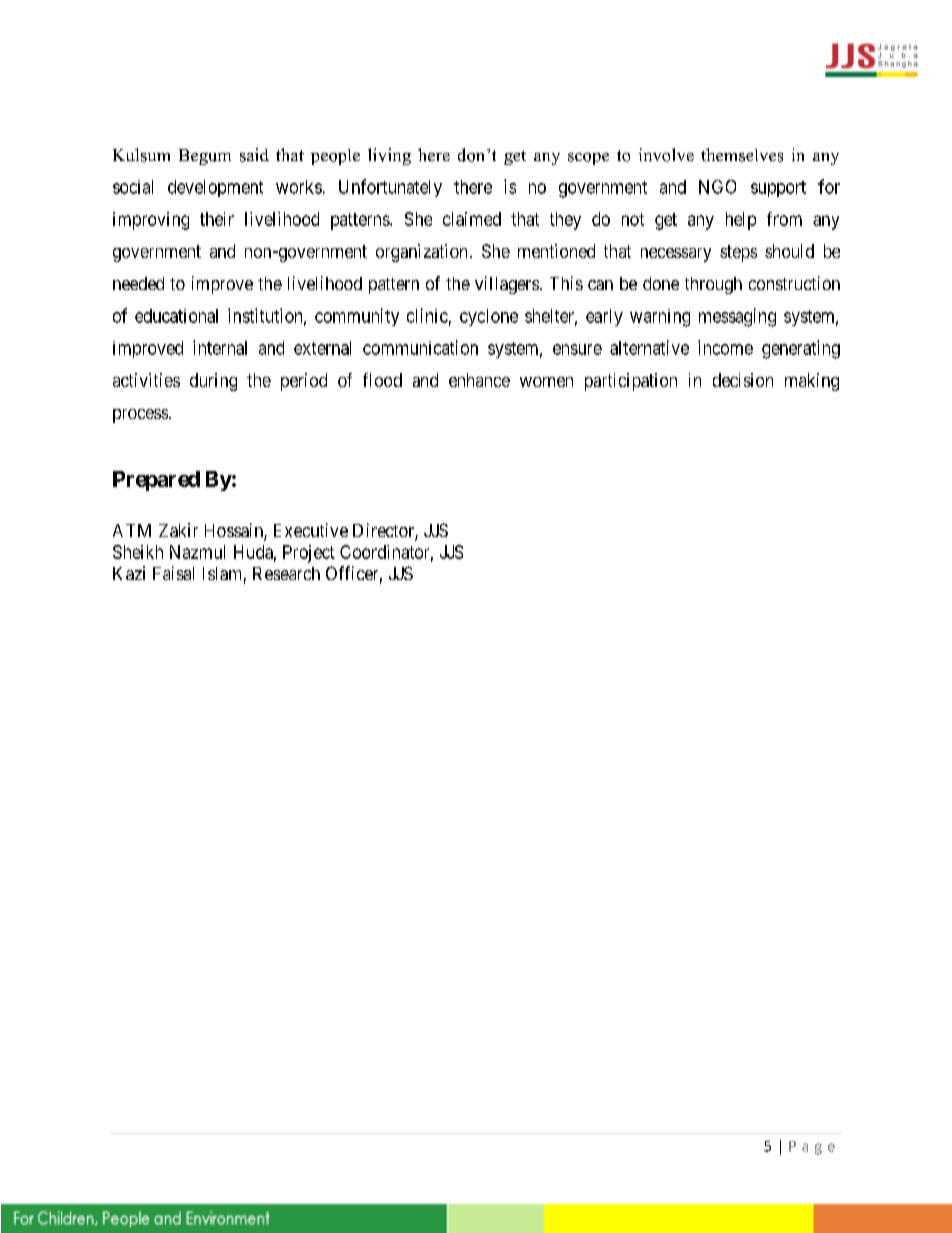 The image size is (952, 1233). I want to click on enhance, so click(479, 380).
